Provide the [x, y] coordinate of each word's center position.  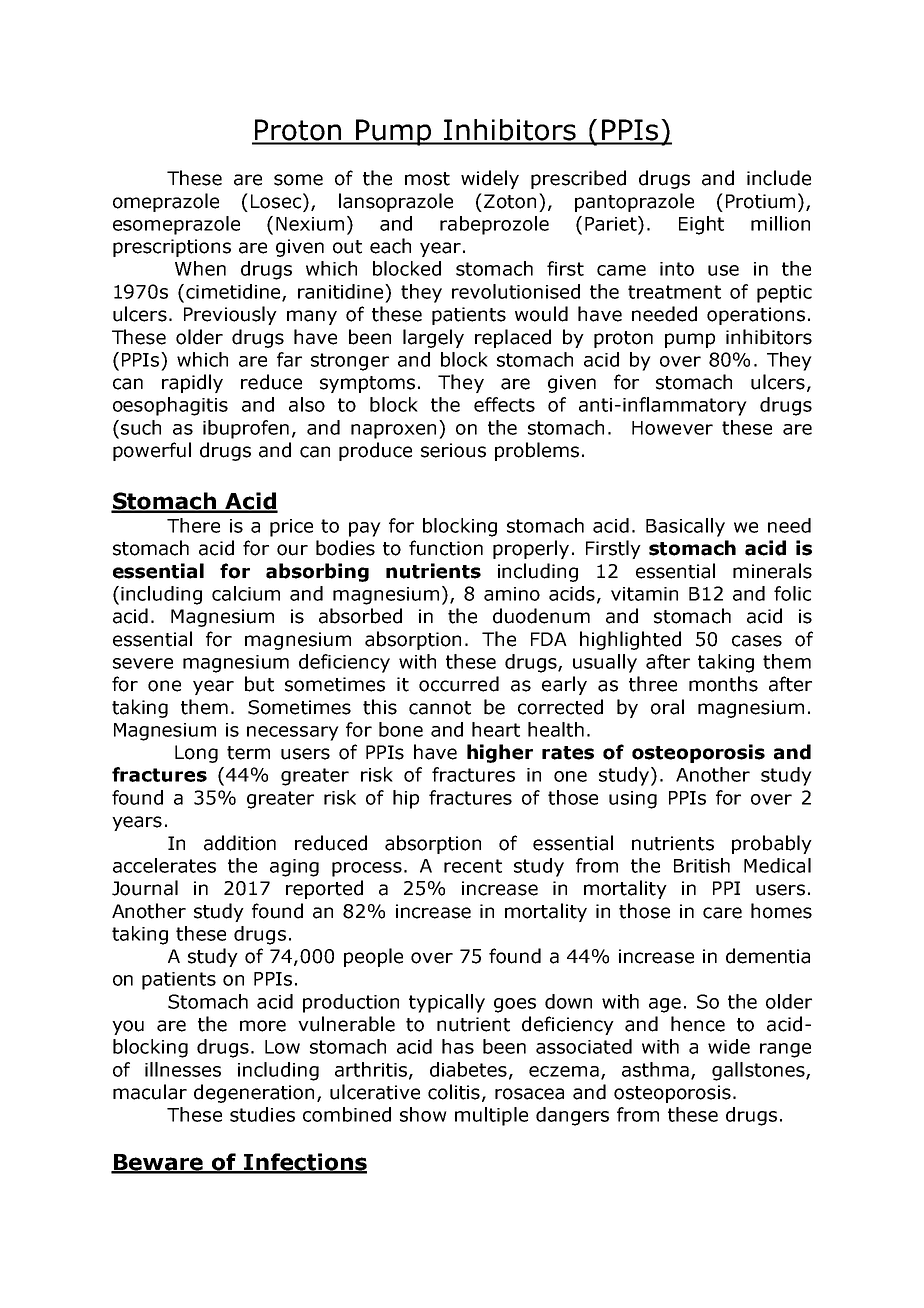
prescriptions [172, 248]
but [259, 684]
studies [262, 1114]
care [722, 913]
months [723, 684]
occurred [459, 684]
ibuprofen [246, 429]
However [672, 428]
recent [473, 866]
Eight [701, 225]
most [427, 179]
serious [453, 450]
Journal [145, 888]
